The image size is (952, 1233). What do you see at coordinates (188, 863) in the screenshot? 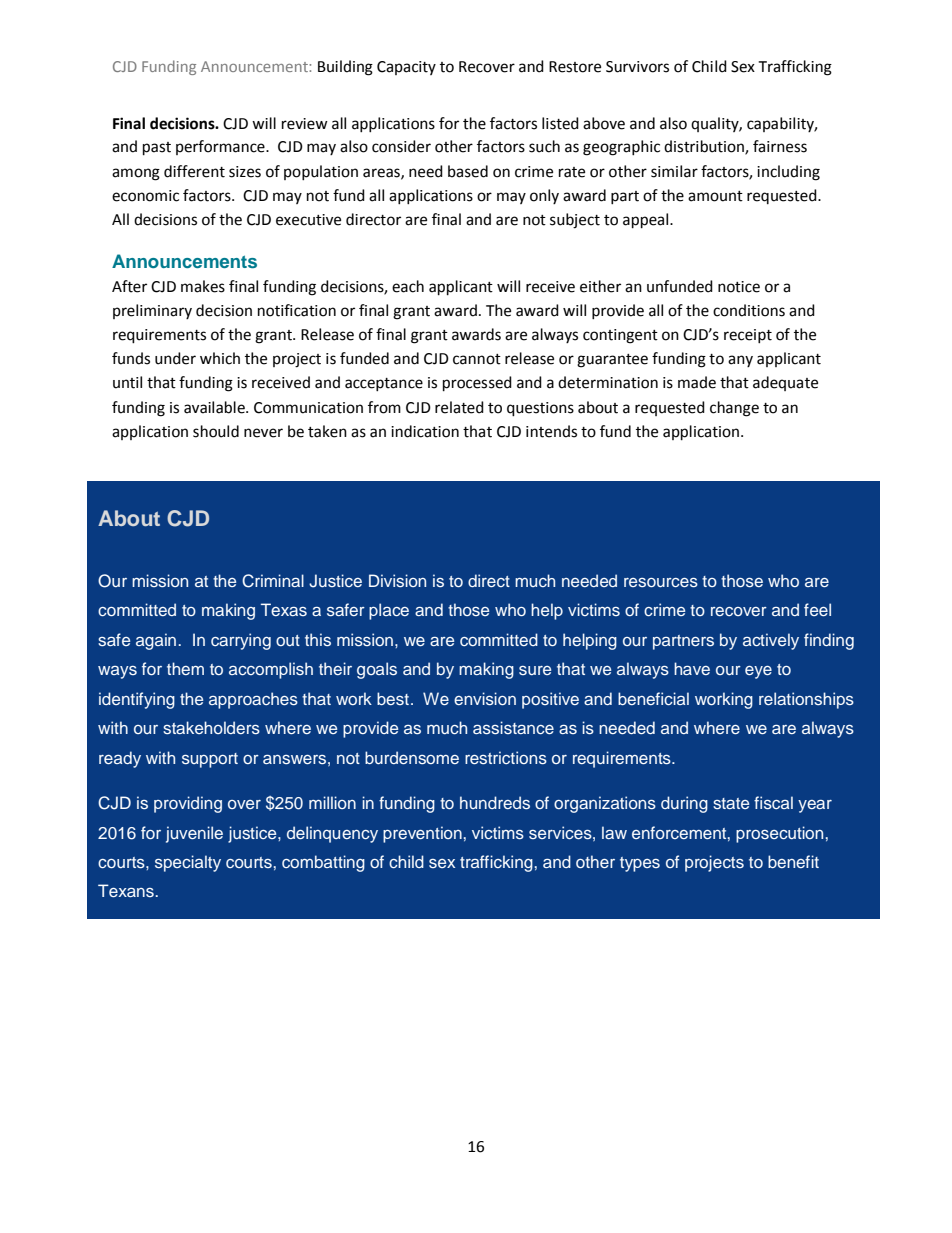
I see `specialty` at bounding box center [188, 863].
